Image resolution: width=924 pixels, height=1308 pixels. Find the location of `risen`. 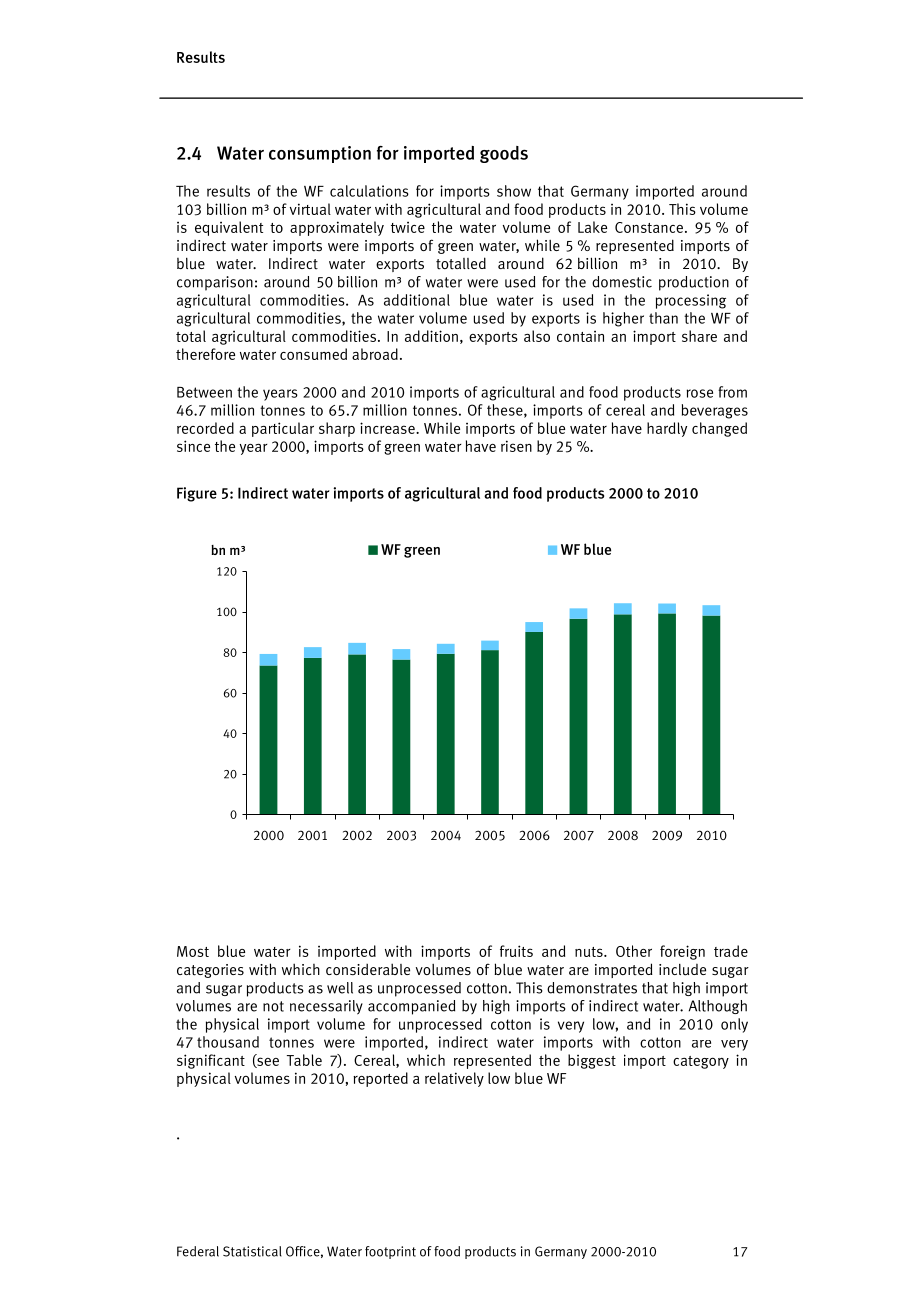

risen is located at coordinates (516, 446).
